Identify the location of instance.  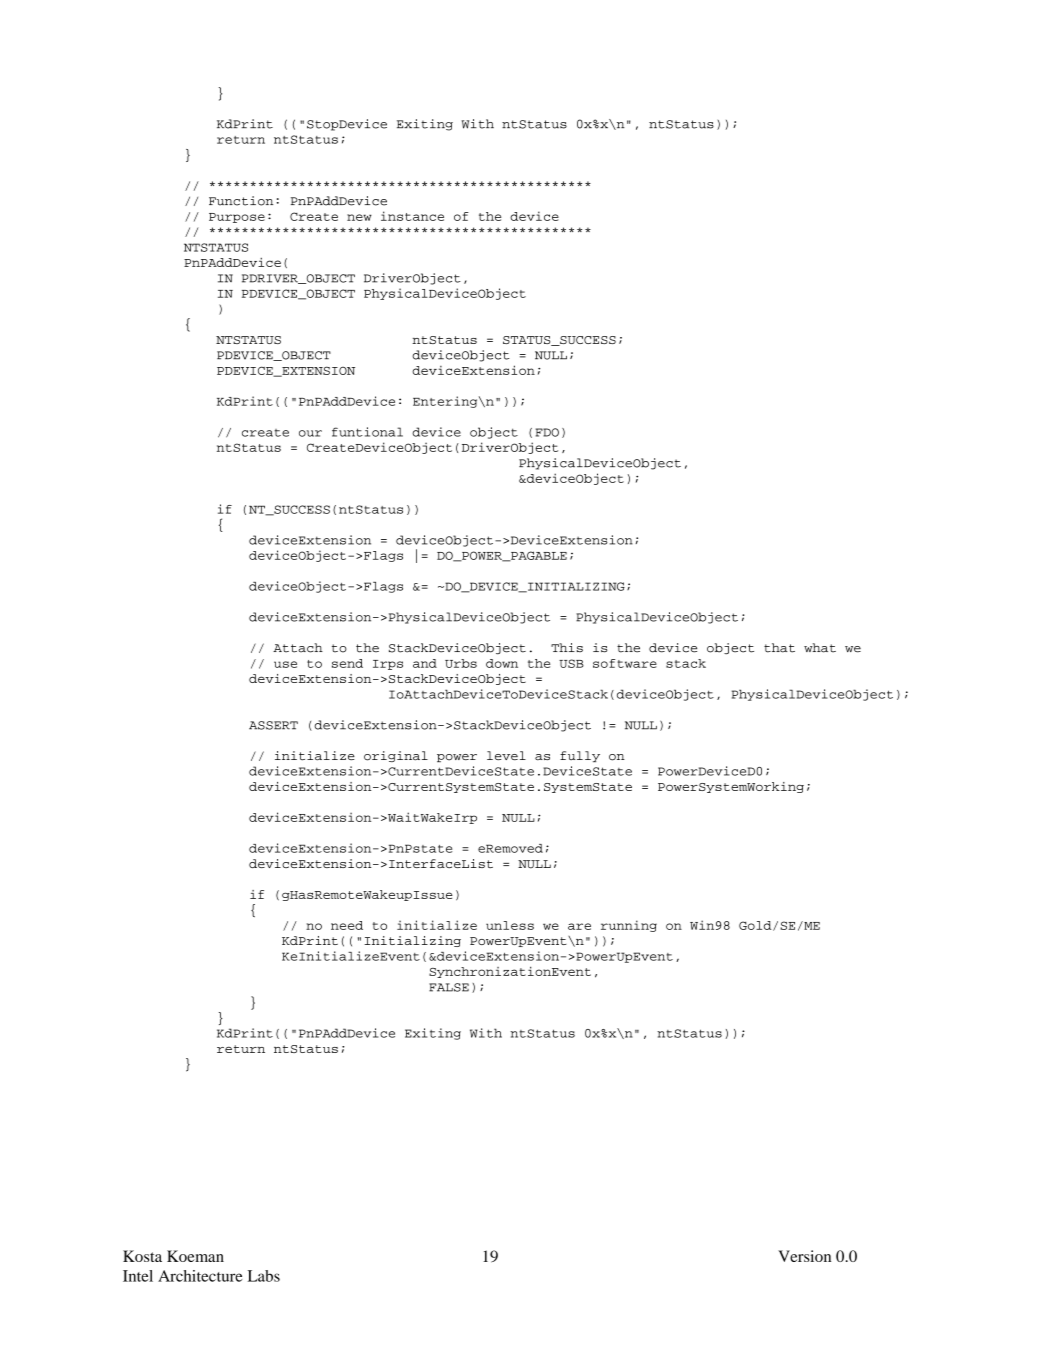
(412, 216).
